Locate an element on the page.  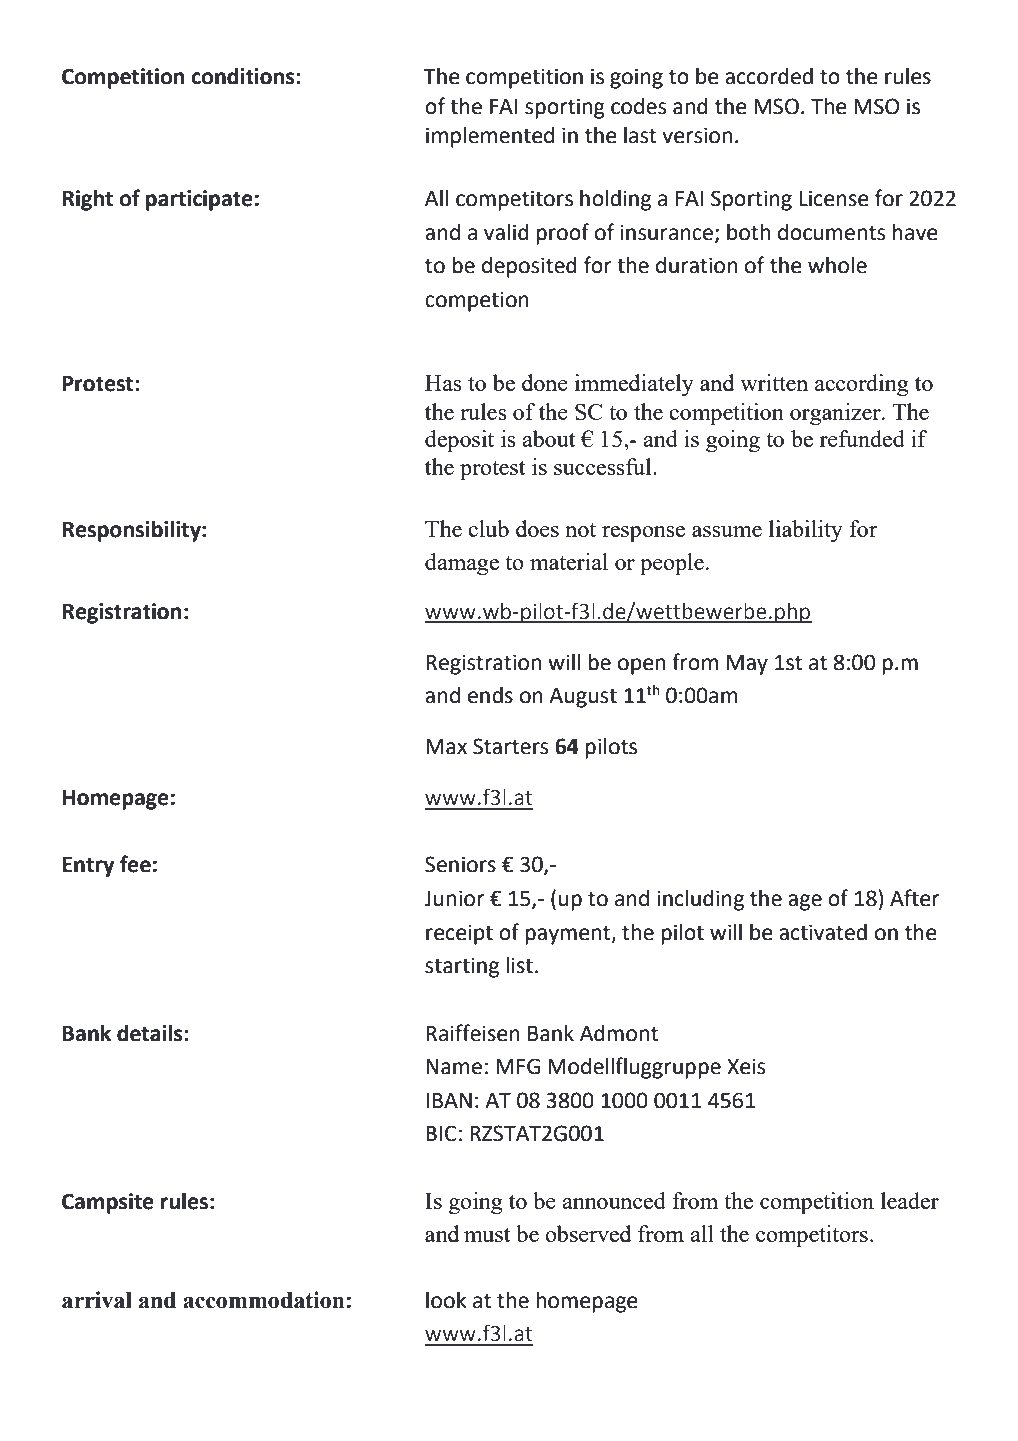
done is located at coordinates (545, 382).
